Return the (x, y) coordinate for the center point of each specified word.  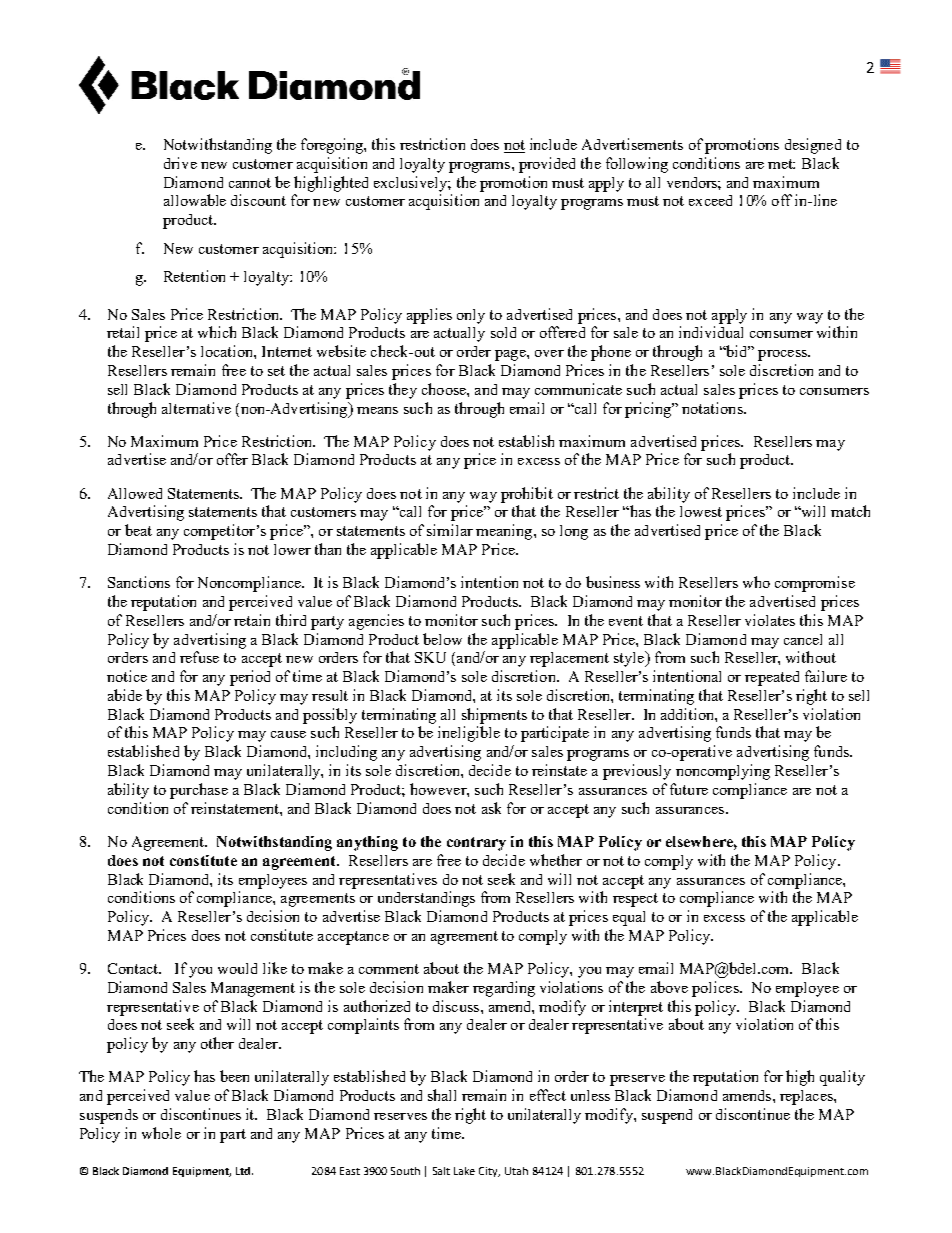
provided (547, 165)
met (781, 164)
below (442, 639)
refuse (199, 657)
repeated (772, 678)
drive (180, 163)
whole (161, 1133)
